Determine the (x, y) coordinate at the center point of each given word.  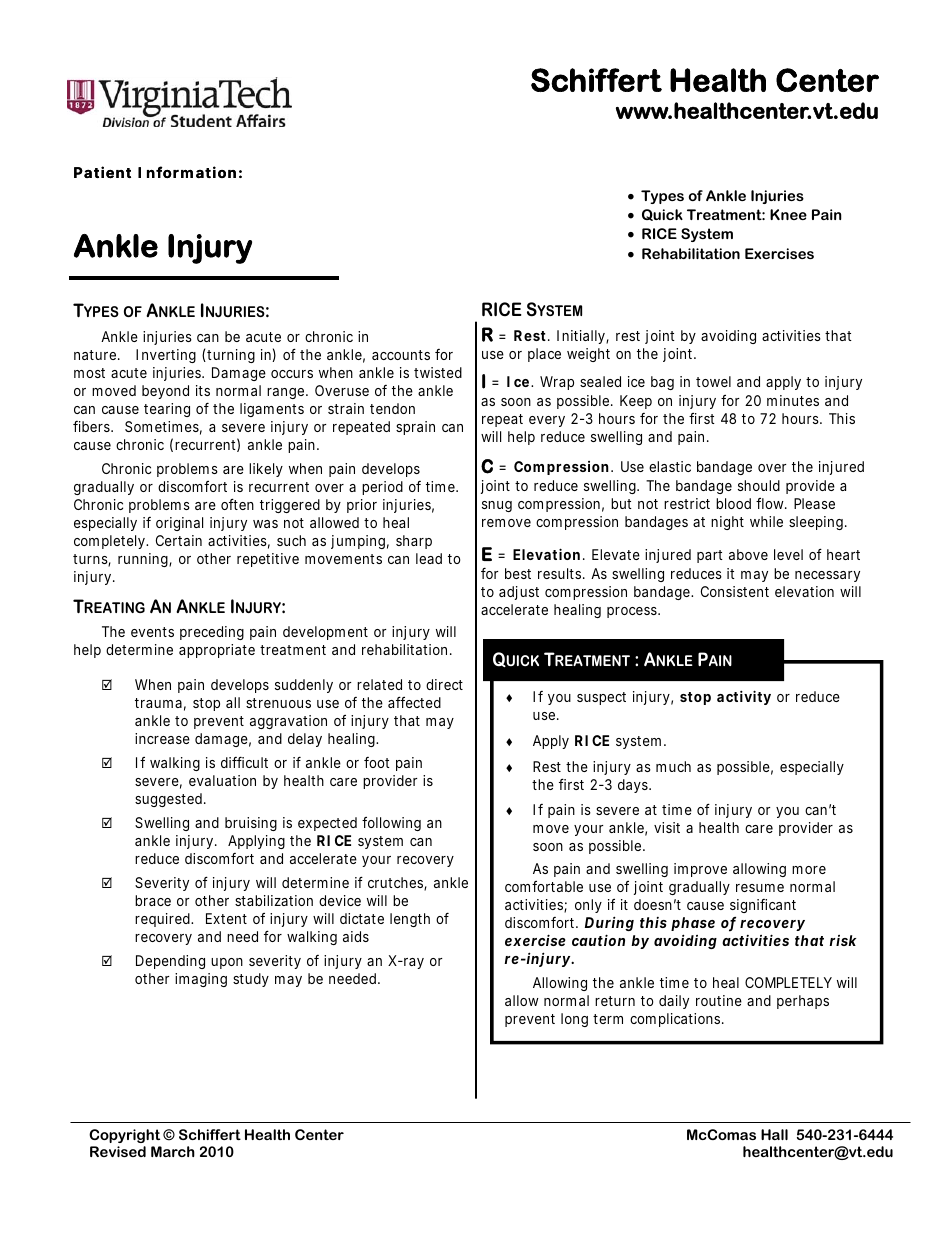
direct (444, 684)
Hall (774, 1134)
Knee (788, 214)
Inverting (166, 356)
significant (763, 906)
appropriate (217, 651)
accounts (401, 355)
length (410, 920)
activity (744, 697)
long (574, 1020)
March (173, 1151)
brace (153, 900)
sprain (415, 428)
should (759, 485)
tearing (167, 410)
